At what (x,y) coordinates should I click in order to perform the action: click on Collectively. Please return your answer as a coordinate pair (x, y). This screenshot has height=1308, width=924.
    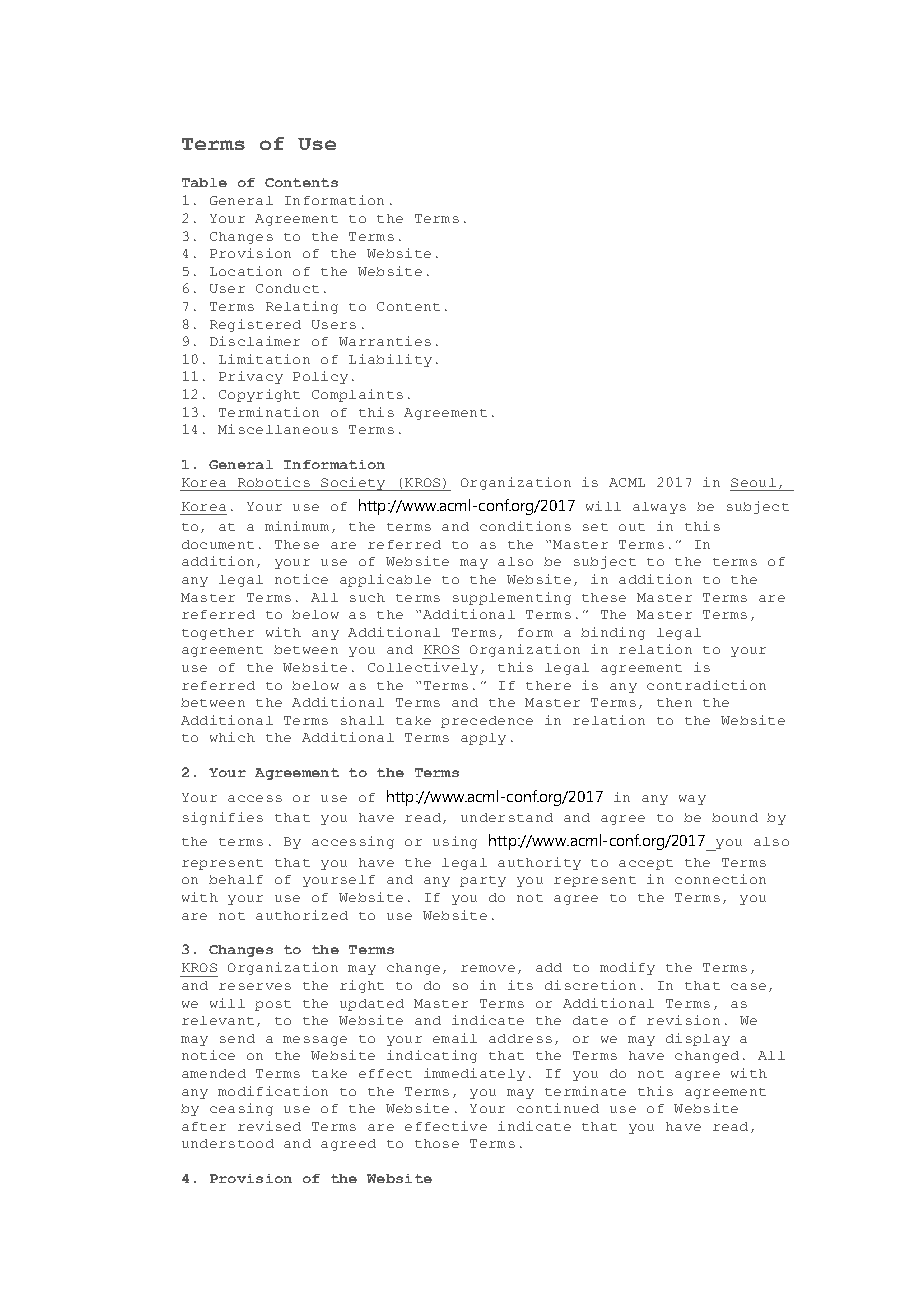
    Looking at the image, I should click on (423, 668).
